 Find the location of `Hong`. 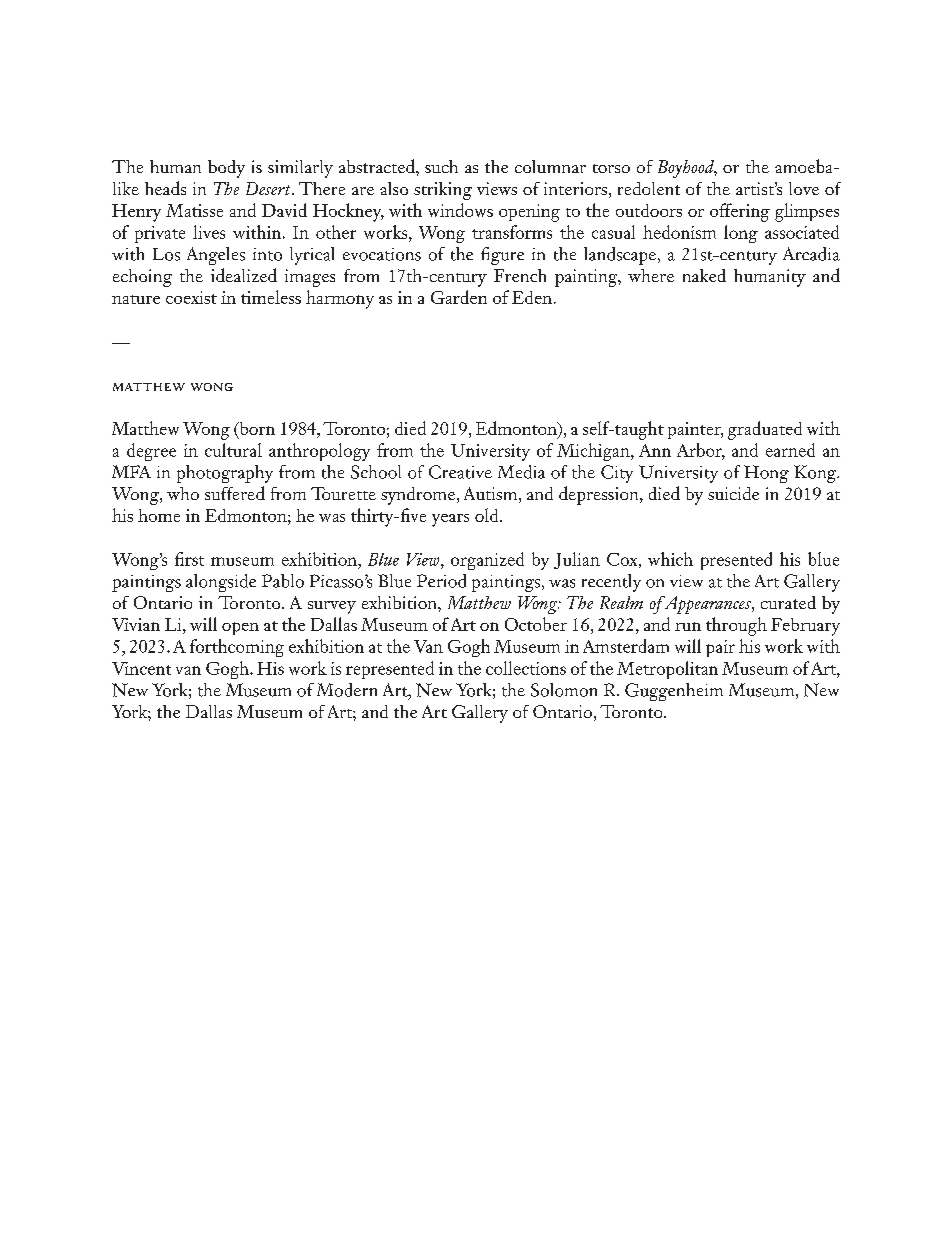

Hong is located at coordinates (766, 474).
